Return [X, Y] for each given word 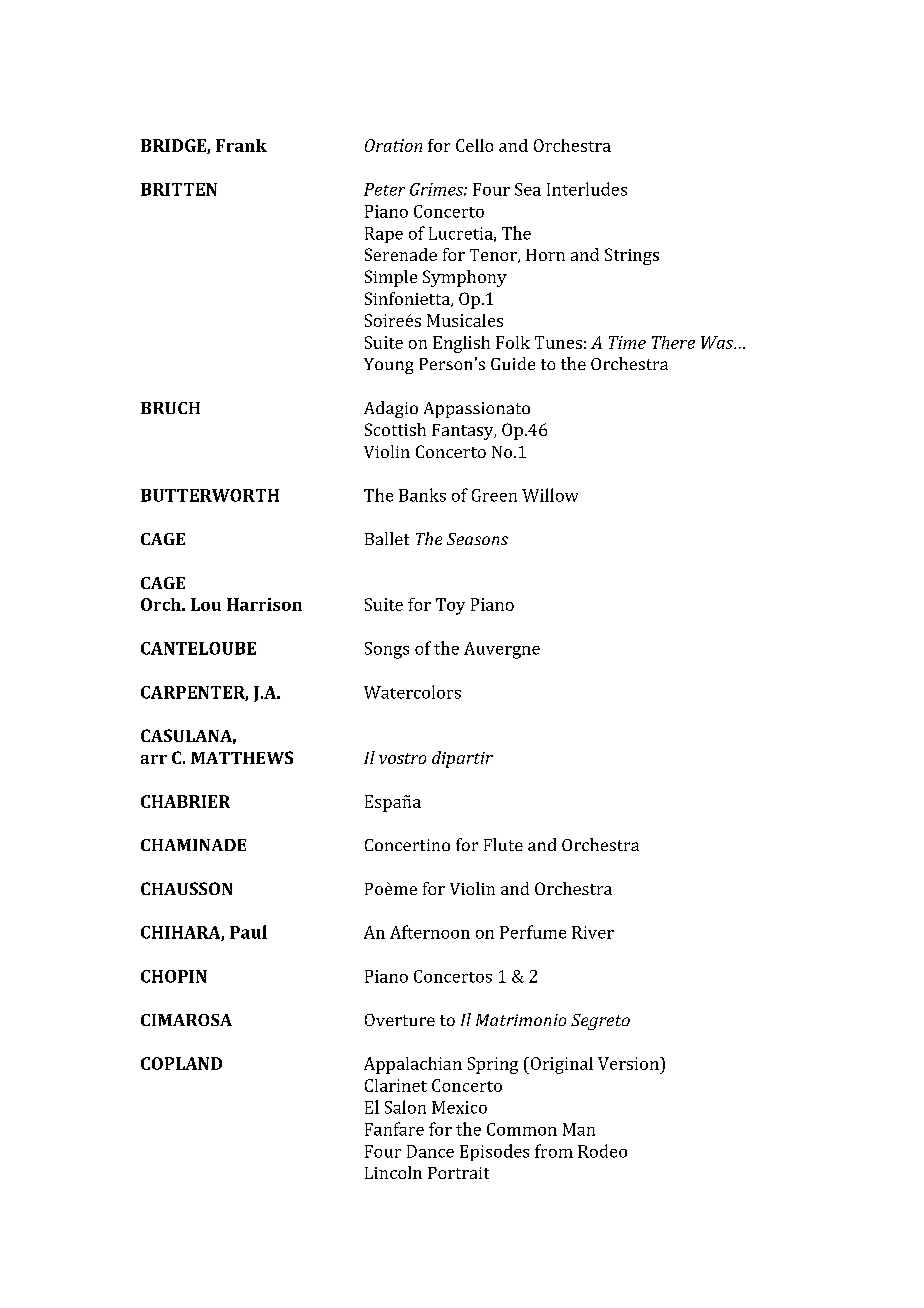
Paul [248, 932]
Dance [430, 1151]
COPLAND [181, 1063]
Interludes [587, 189]
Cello [474, 145]
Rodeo [602, 1151]
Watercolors [412, 692]
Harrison [264, 604]
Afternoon [430, 932]
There [673, 342]
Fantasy [464, 432]
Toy [450, 606]
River [593, 932]
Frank [241, 145]
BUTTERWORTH [210, 495]
